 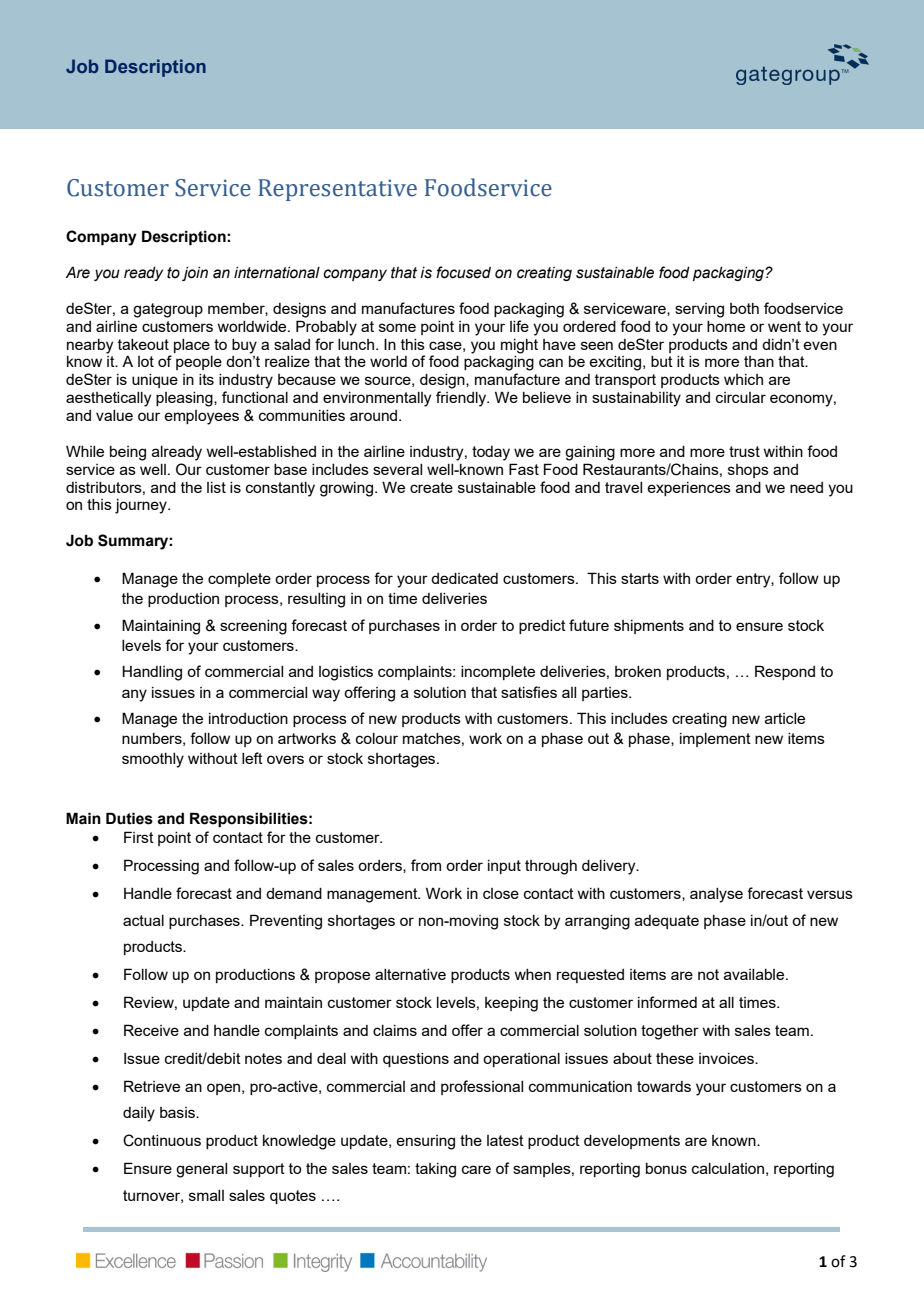 What do you see at coordinates (153, 760) in the page?
I see `smoothly` at bounding box center [153, 760].
